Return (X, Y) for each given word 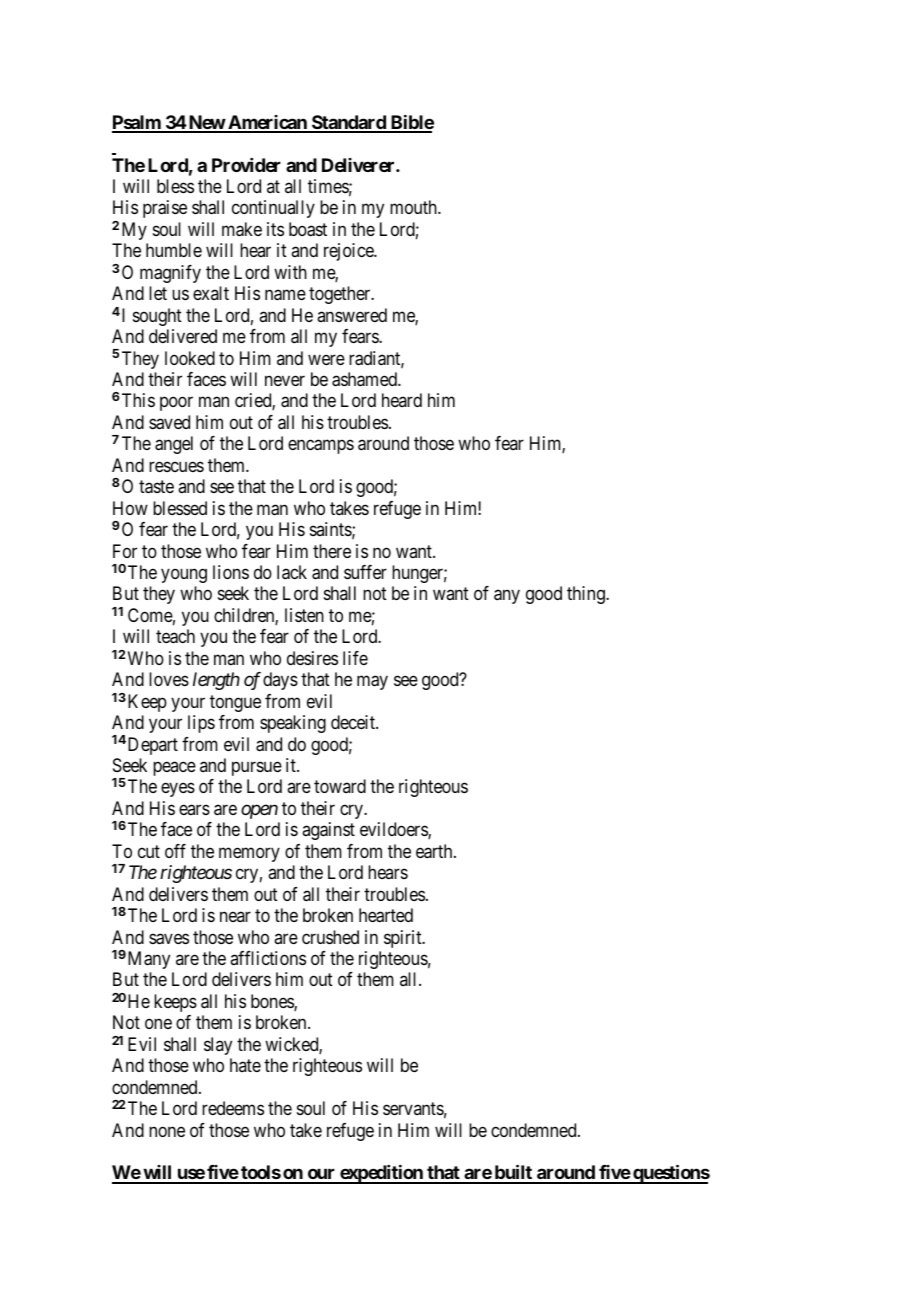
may (372, 683)
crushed (330, 937)
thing (587, 595)
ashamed (365, 379)
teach (175, 636)
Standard (349, 123)
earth (435, 851)
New (206, 123)
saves (169, 939)
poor (176, 404)
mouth (414, 207)
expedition (381, 1174)
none (167, 1131)
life (355, 658)
